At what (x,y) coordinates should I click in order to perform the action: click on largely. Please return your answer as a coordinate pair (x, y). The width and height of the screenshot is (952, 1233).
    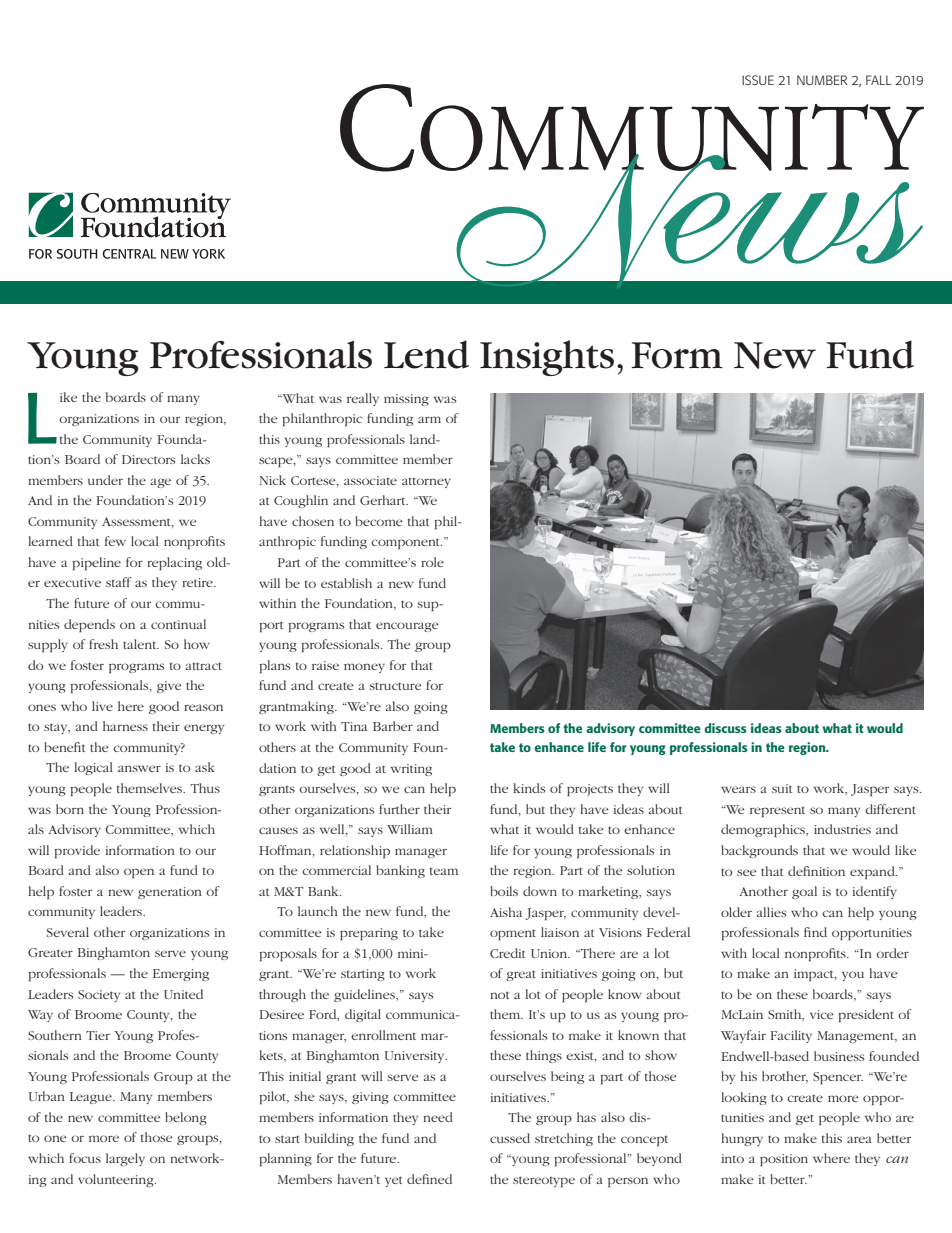
    Looking at the image, I should click on (125, 1159).
